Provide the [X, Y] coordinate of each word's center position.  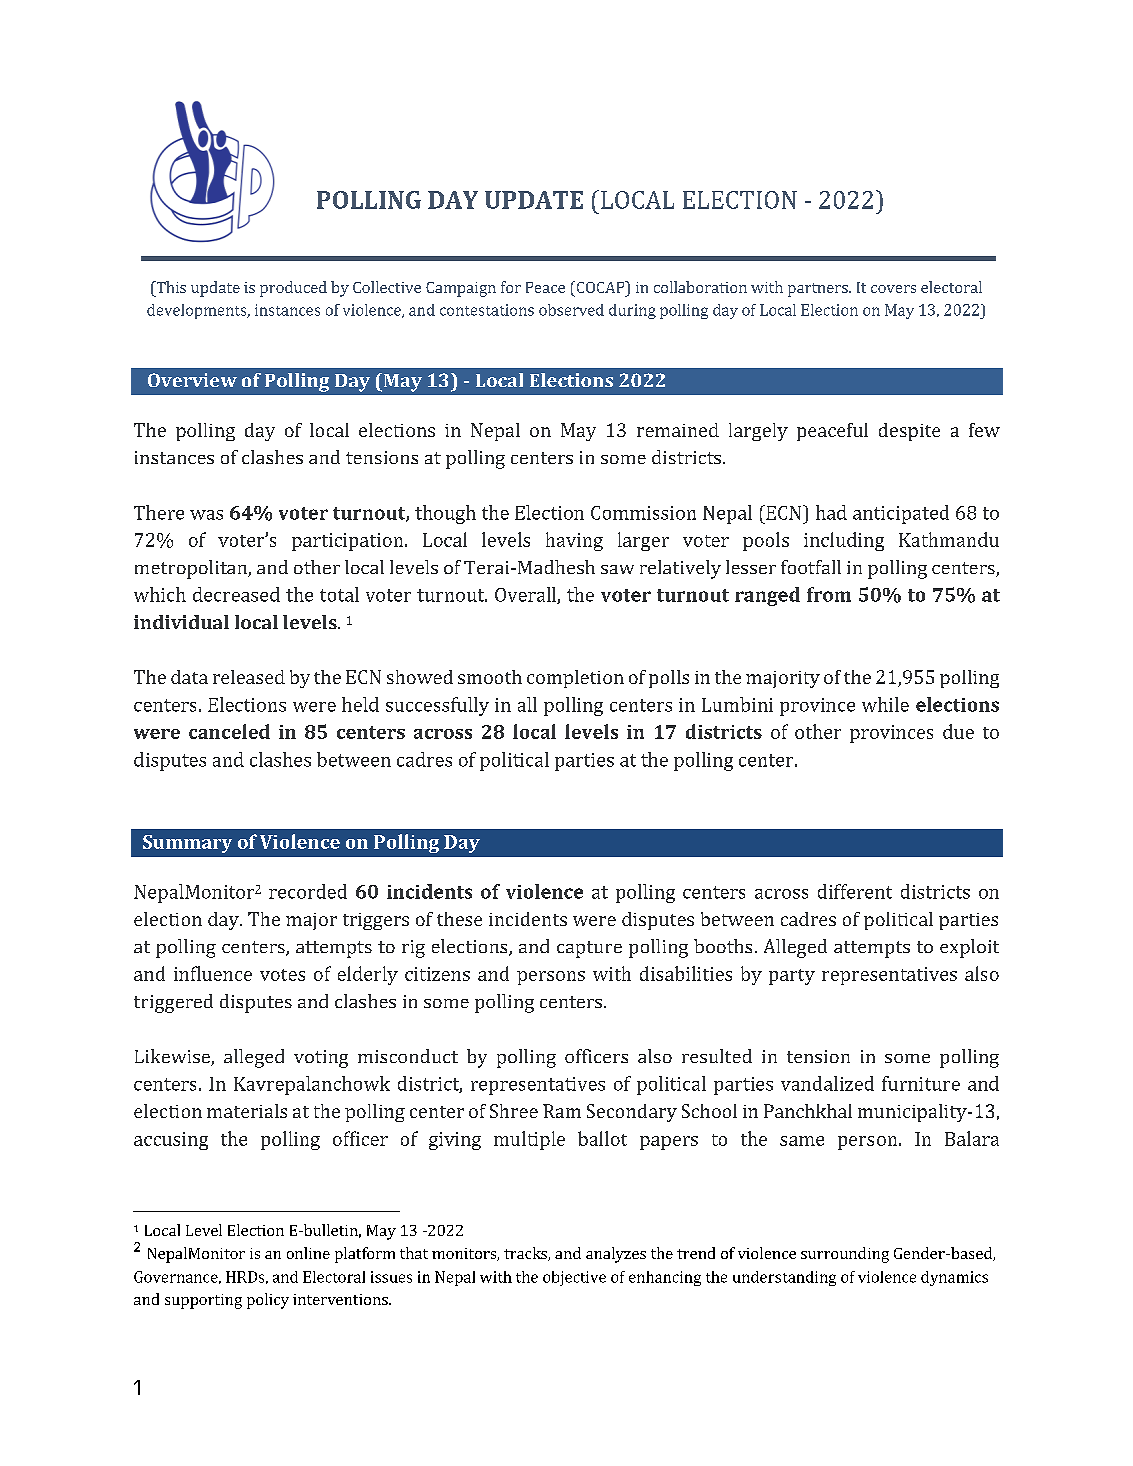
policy [268, 1301]
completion [575, 679]
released [249, 677]
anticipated [901, 514]
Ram [562, 1111]
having [574, 541]
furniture [921, 1083]
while [885, 704]
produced [293, 289]
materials [247, 1111]
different [855, 891]
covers [893, 289]
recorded [308, 891]
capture [589, 949]
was [206, 515]
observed [571, 310]
